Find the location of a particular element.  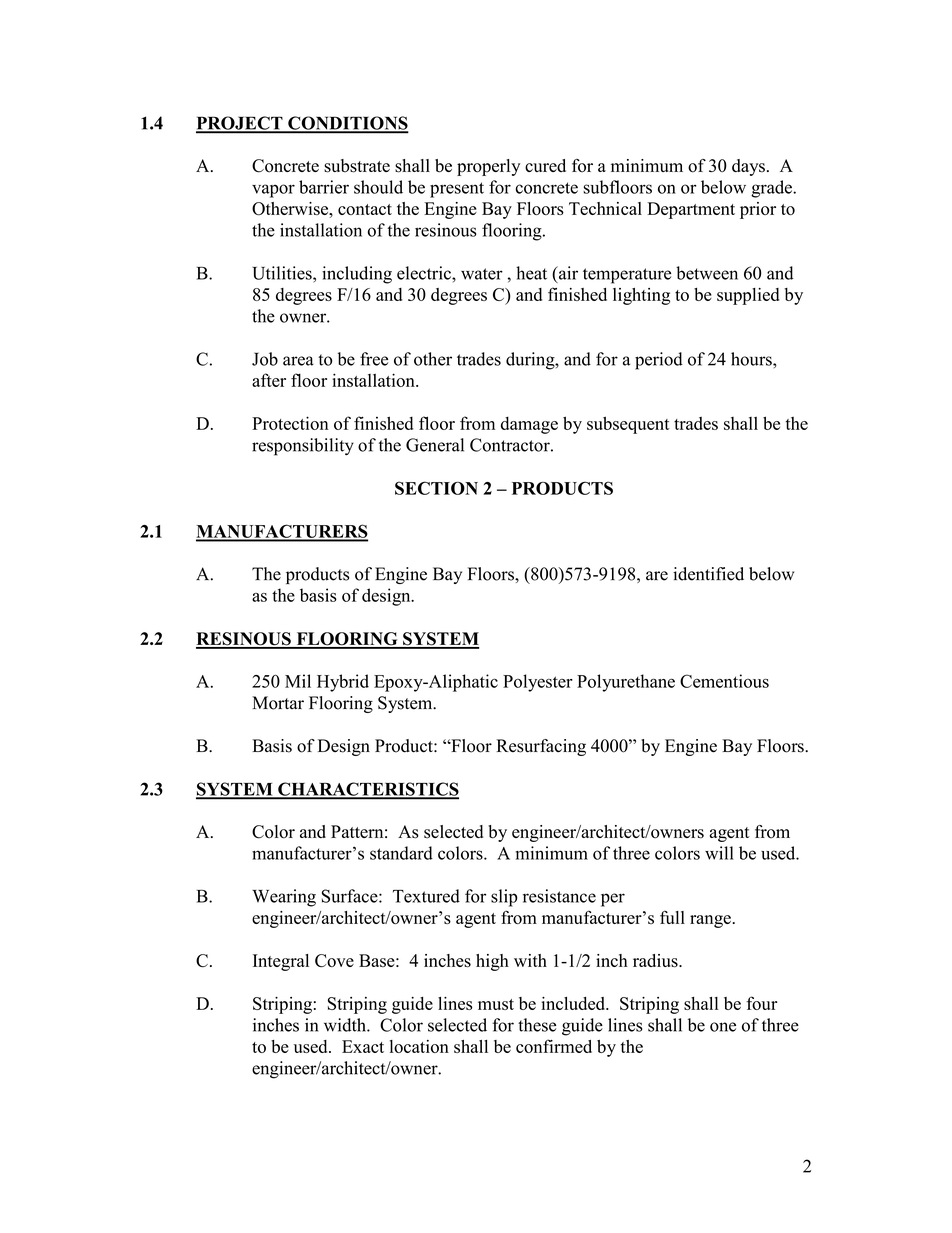

Protection is located at coordinates (290, 423).
